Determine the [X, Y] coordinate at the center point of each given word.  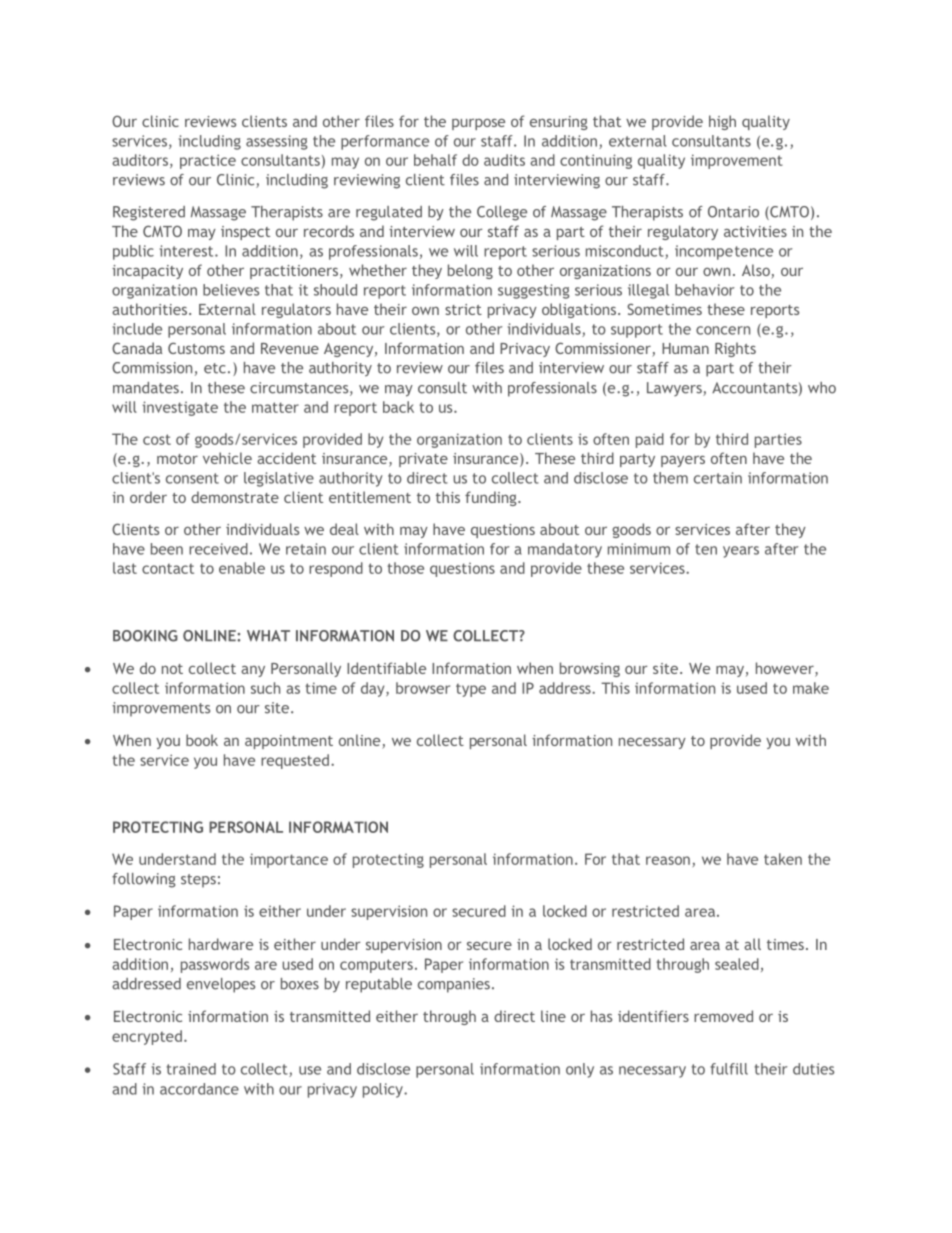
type [471, 690]
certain [718, 478]
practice [208, 161]
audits [504, 160]
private [423, 460]
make [811, 688]
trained [191, 1069]
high [722, 122]
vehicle [227, 458]
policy [384, 1090]
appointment [289, 742]
